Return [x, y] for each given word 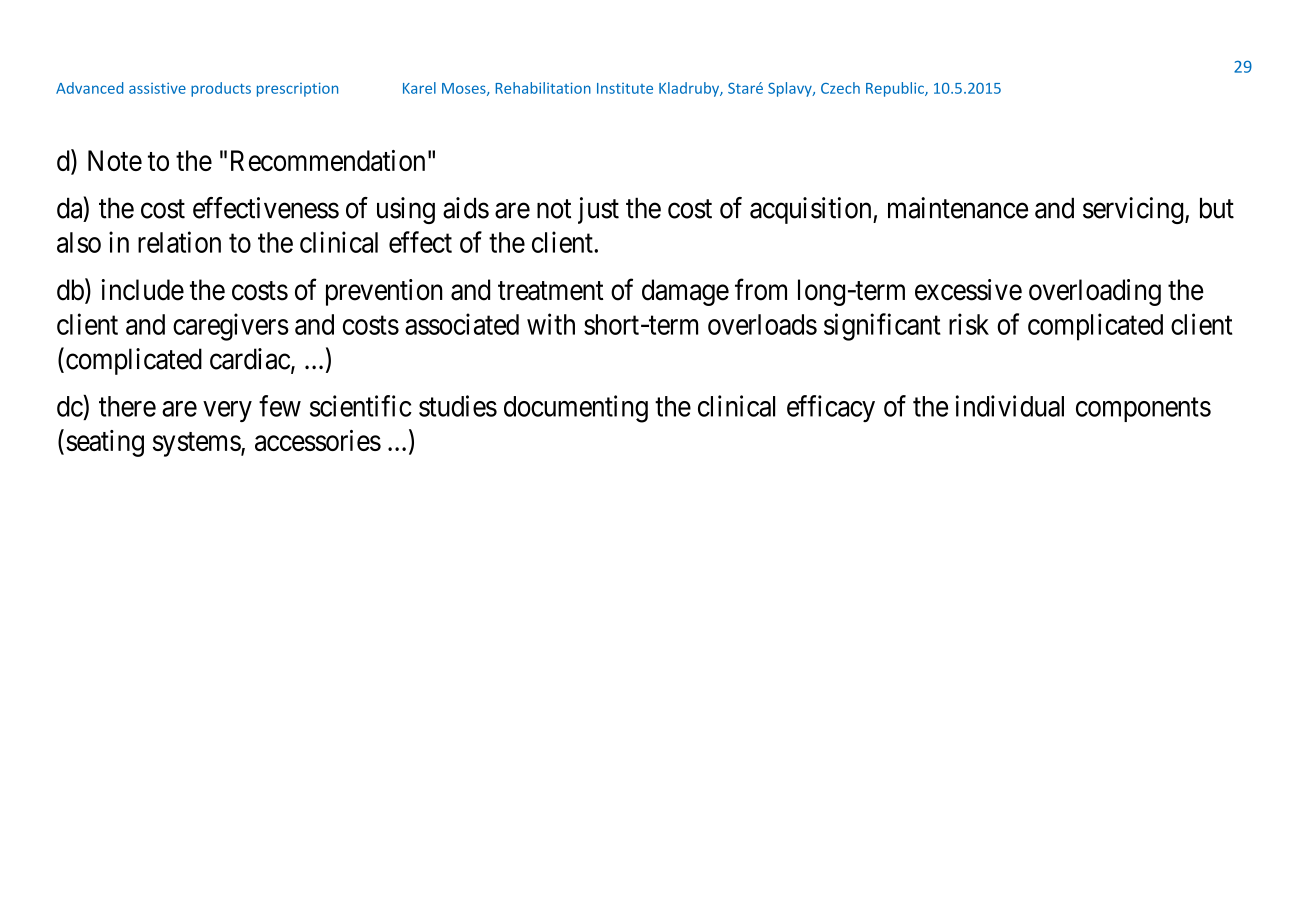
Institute [625, 88]
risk [969, 324]
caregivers [231, 327]
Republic [896, 89]
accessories [318, 440]
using [406, 210]
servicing [1134, 210]
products [221, 89]
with [551, 324]
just [598, 210]
